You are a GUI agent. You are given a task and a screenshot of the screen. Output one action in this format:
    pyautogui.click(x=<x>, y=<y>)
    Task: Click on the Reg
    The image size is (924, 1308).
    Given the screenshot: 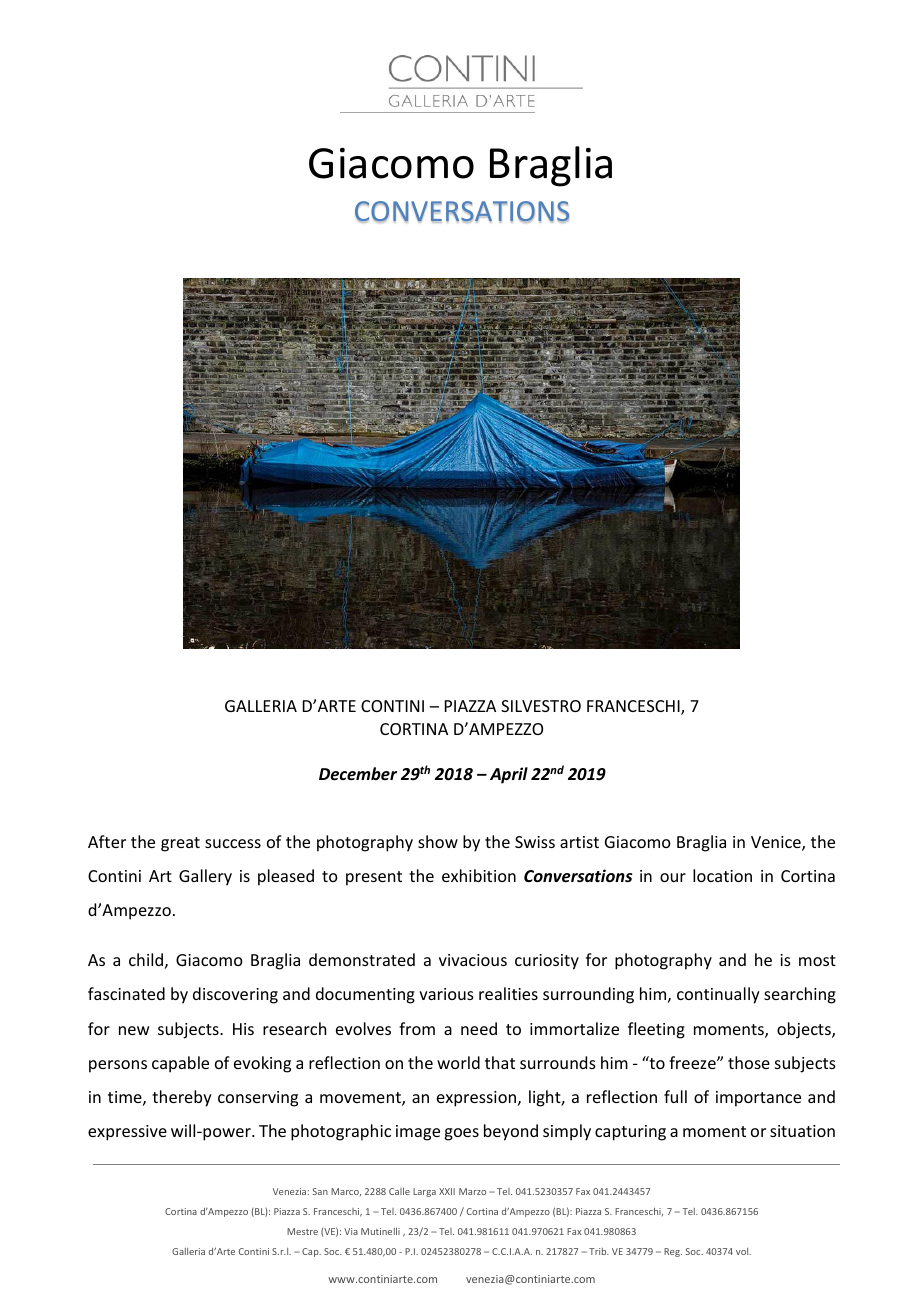 What is the action you would take?
    pyautogui.click(x=673, y=1252)
